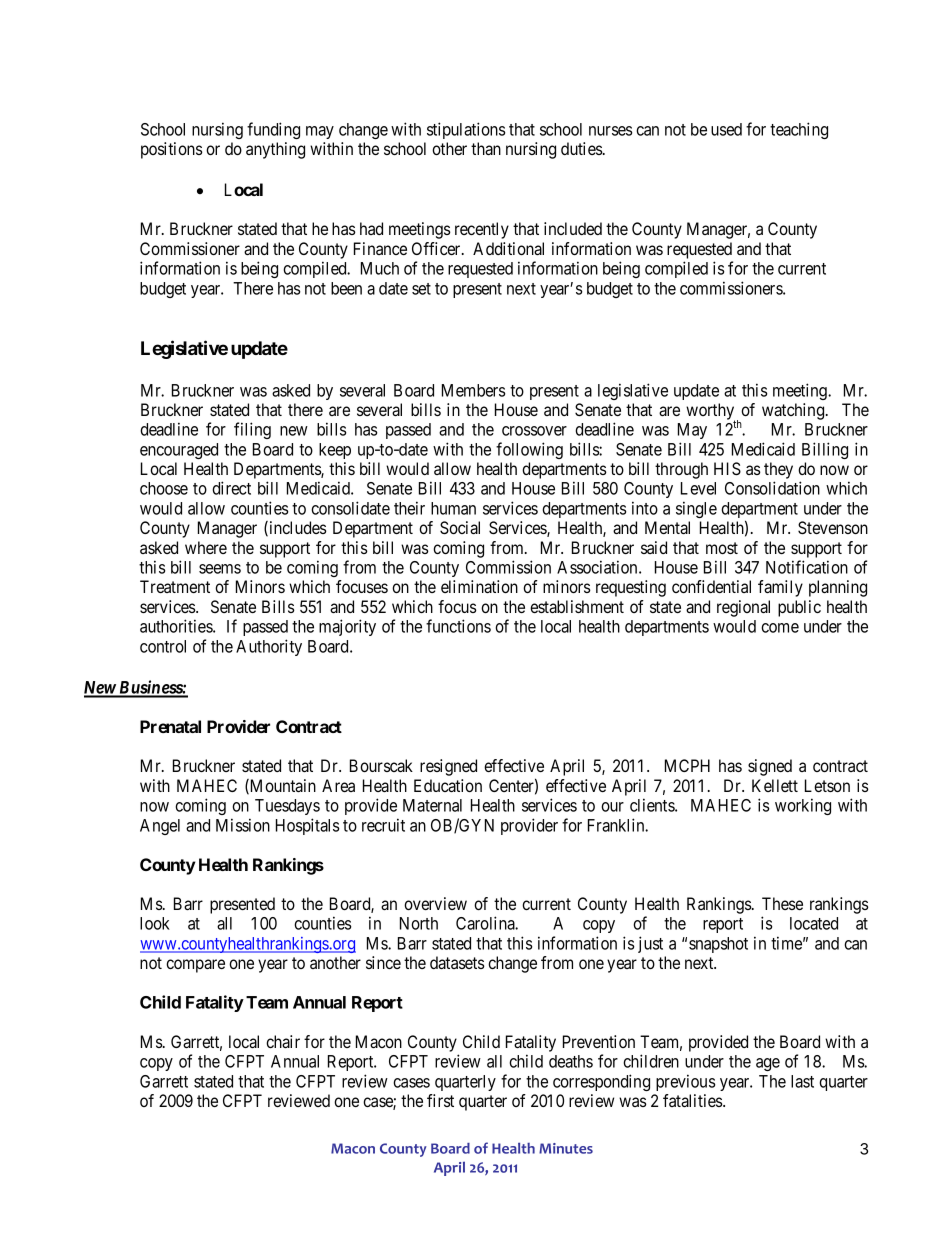 The image size is (952, 1233). I want to click on first, so click(440, 1100).
